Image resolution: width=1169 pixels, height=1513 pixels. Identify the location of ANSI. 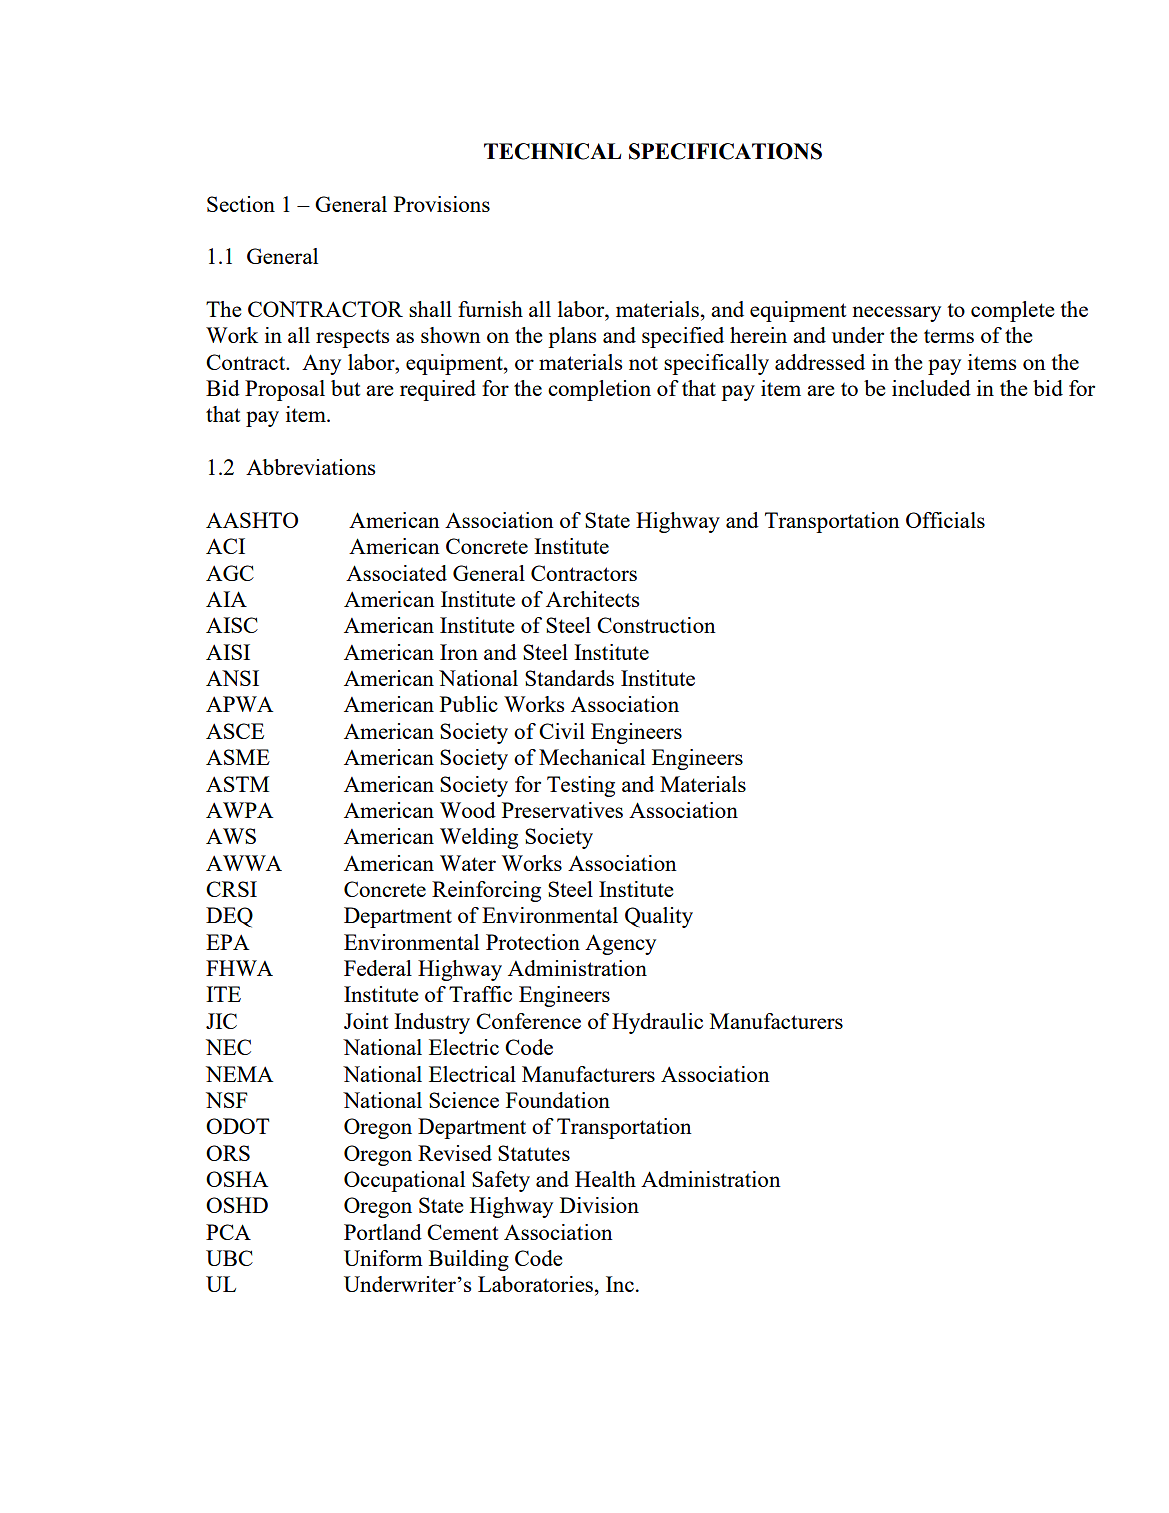
(232, 678).
